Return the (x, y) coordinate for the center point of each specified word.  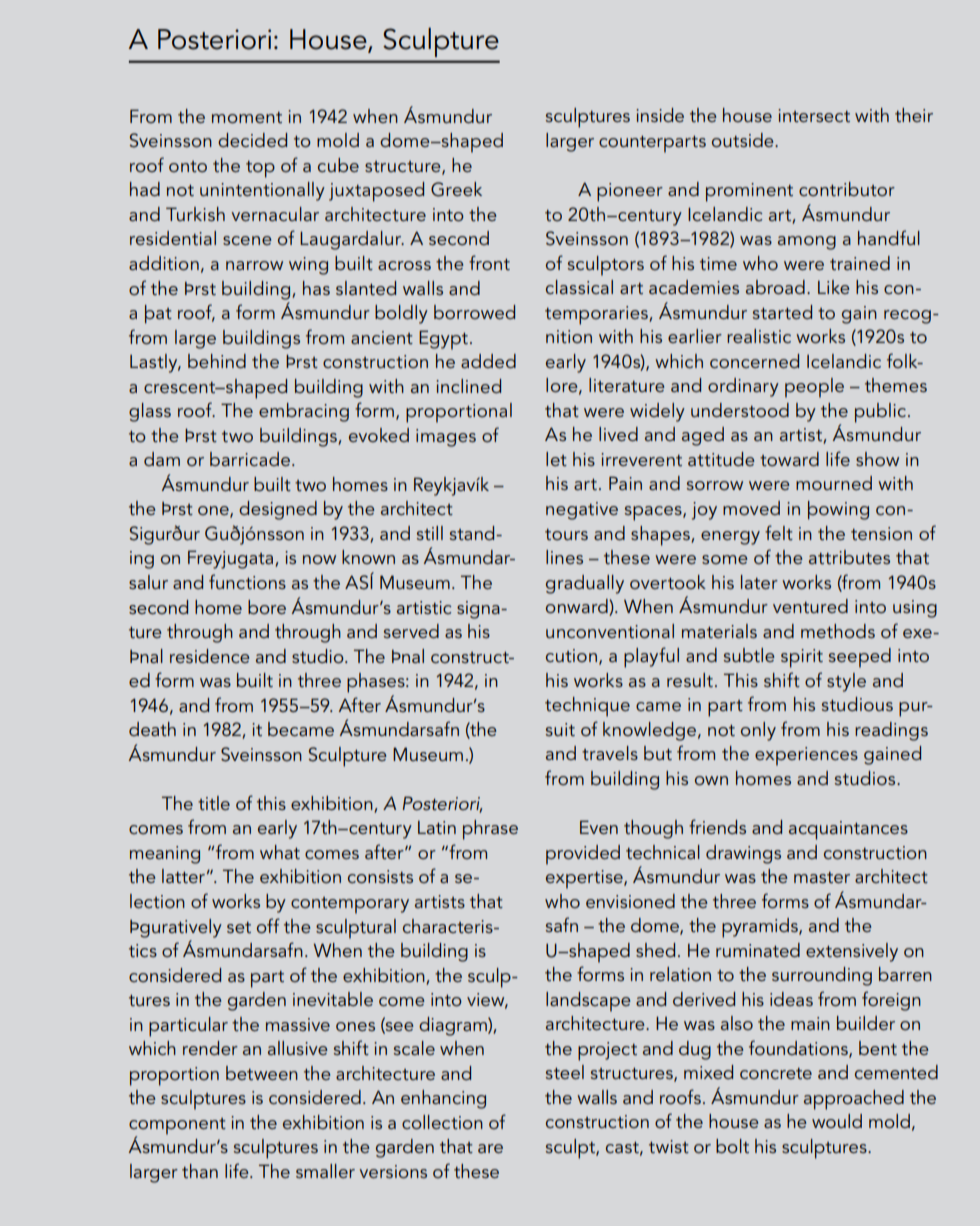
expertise (585, 879)
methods (838, 631)
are (490, 1148)
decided (252, 140)
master (822, 877)
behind (217, 361)
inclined (468, 386)
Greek (456, 189)
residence (210, 656)
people (814, 388)
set (239, 927)
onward (578, 607)
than (200, 1171)
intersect (814, 115)
